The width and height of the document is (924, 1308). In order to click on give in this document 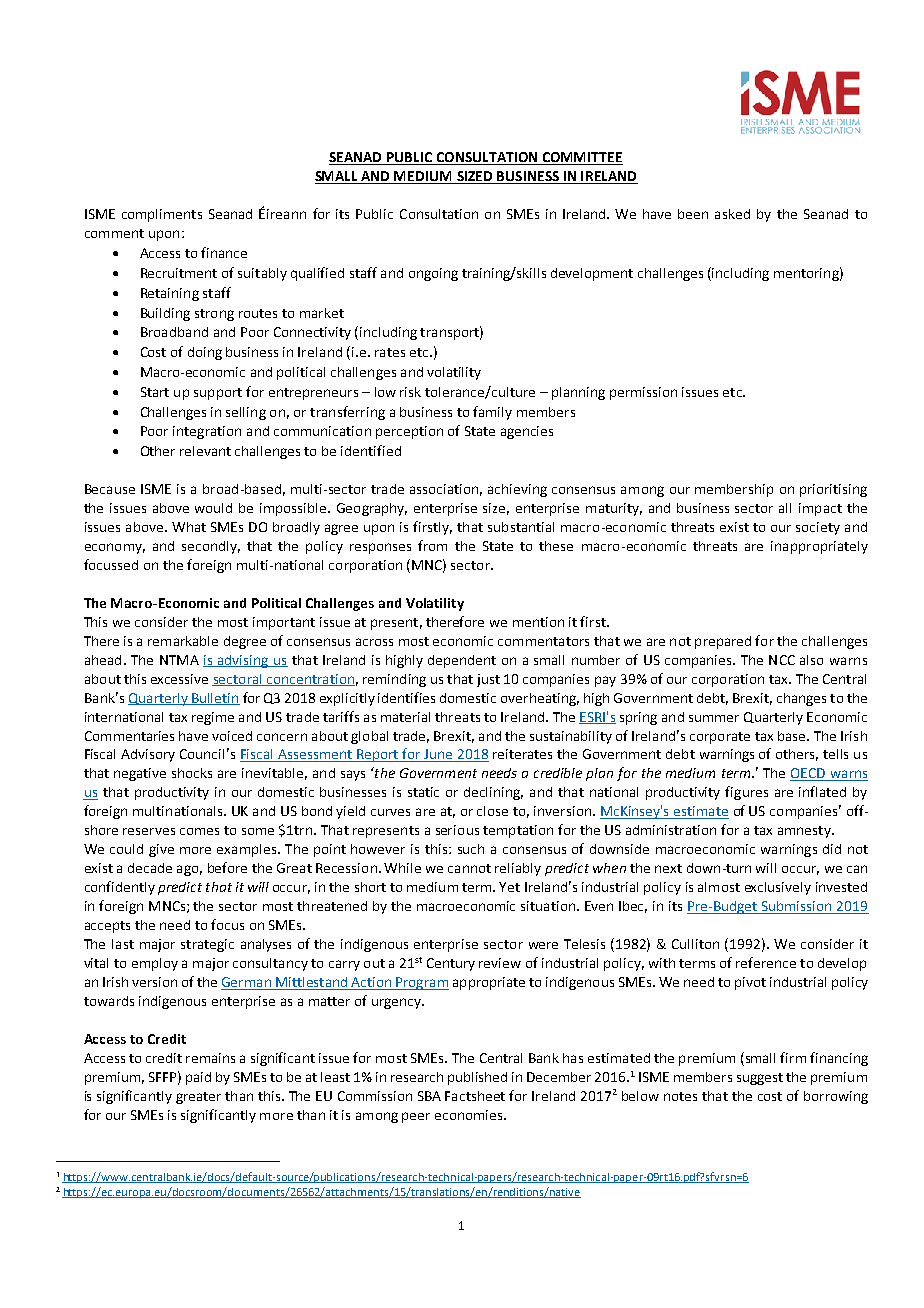, I will do `click(161, 850)`.
